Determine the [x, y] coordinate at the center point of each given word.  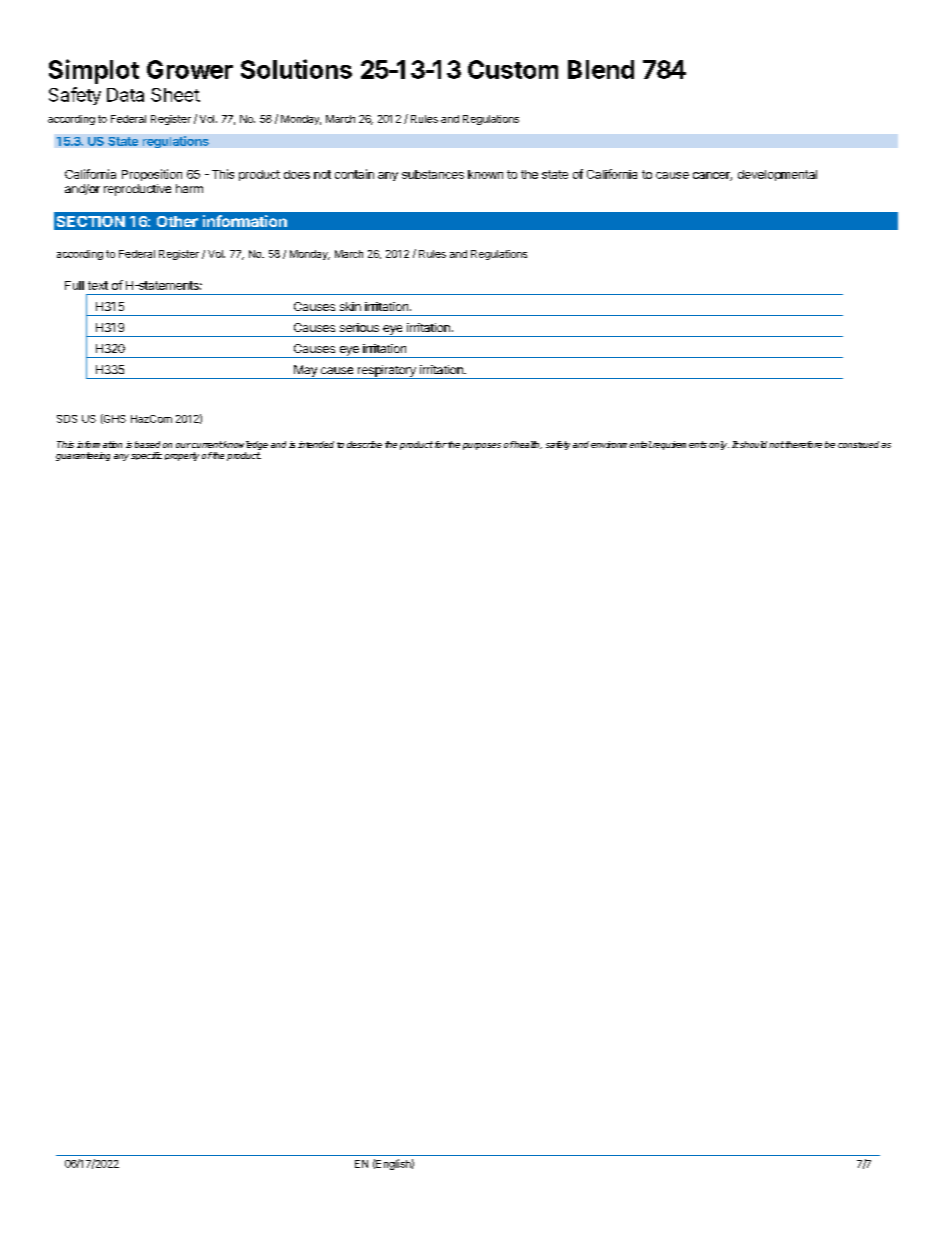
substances [433, 174]
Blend [601, 69]
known [485, 174]
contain [354, 174]
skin [350, 306]
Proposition [152, 175]
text [98, 285]
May [305, 372]
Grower [190, 69]
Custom [513, 69]
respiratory [387, 372]
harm [189, 188]
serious [359, 327]
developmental [777, 175]
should [752, 444]
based [147, 444]
